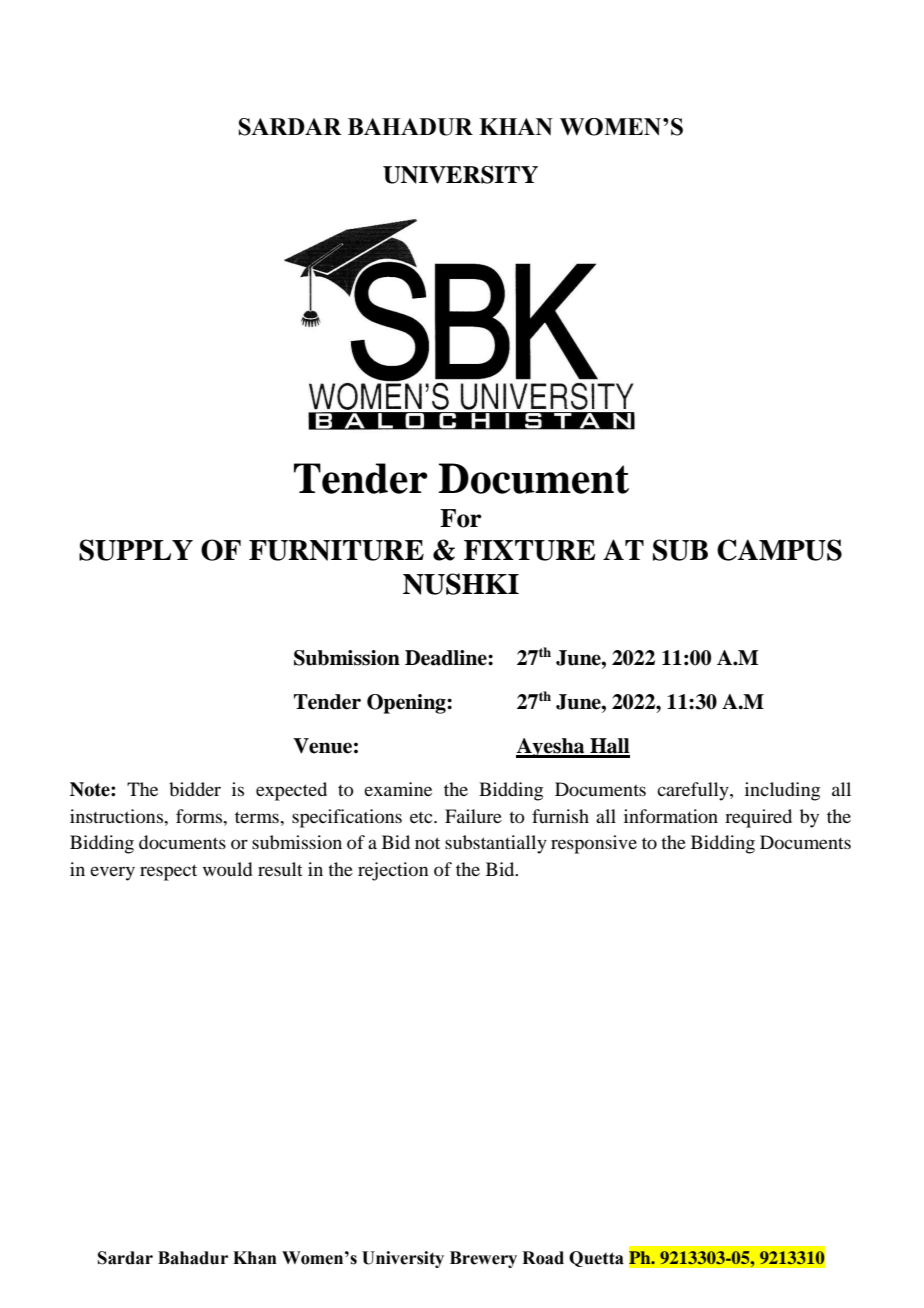  Describe the element at coordinates (136, 550) in the screenshot. I see `SUPPLY` at that location.
